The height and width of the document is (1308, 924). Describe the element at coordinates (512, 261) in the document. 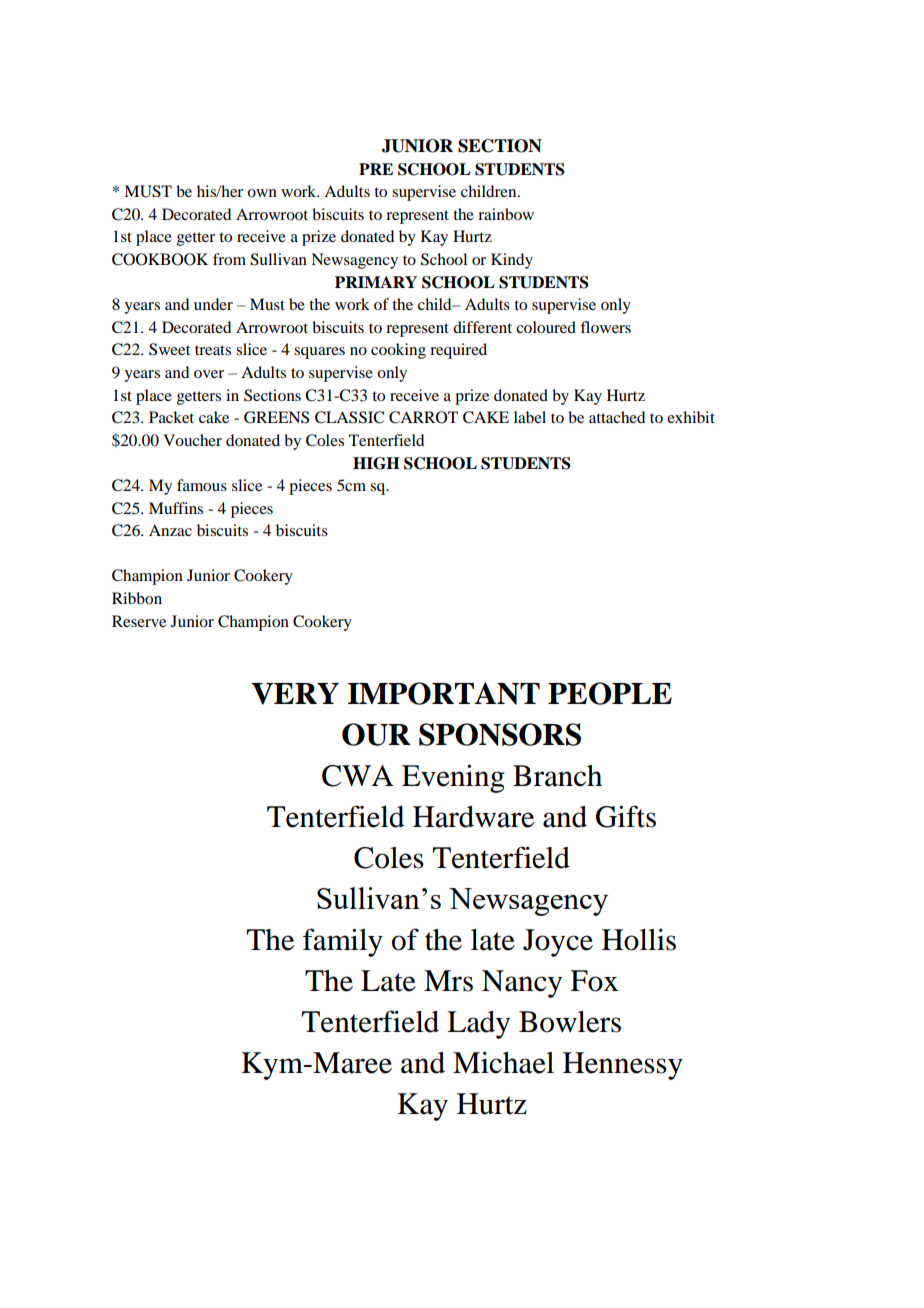

I see `Kindy` at that location.
